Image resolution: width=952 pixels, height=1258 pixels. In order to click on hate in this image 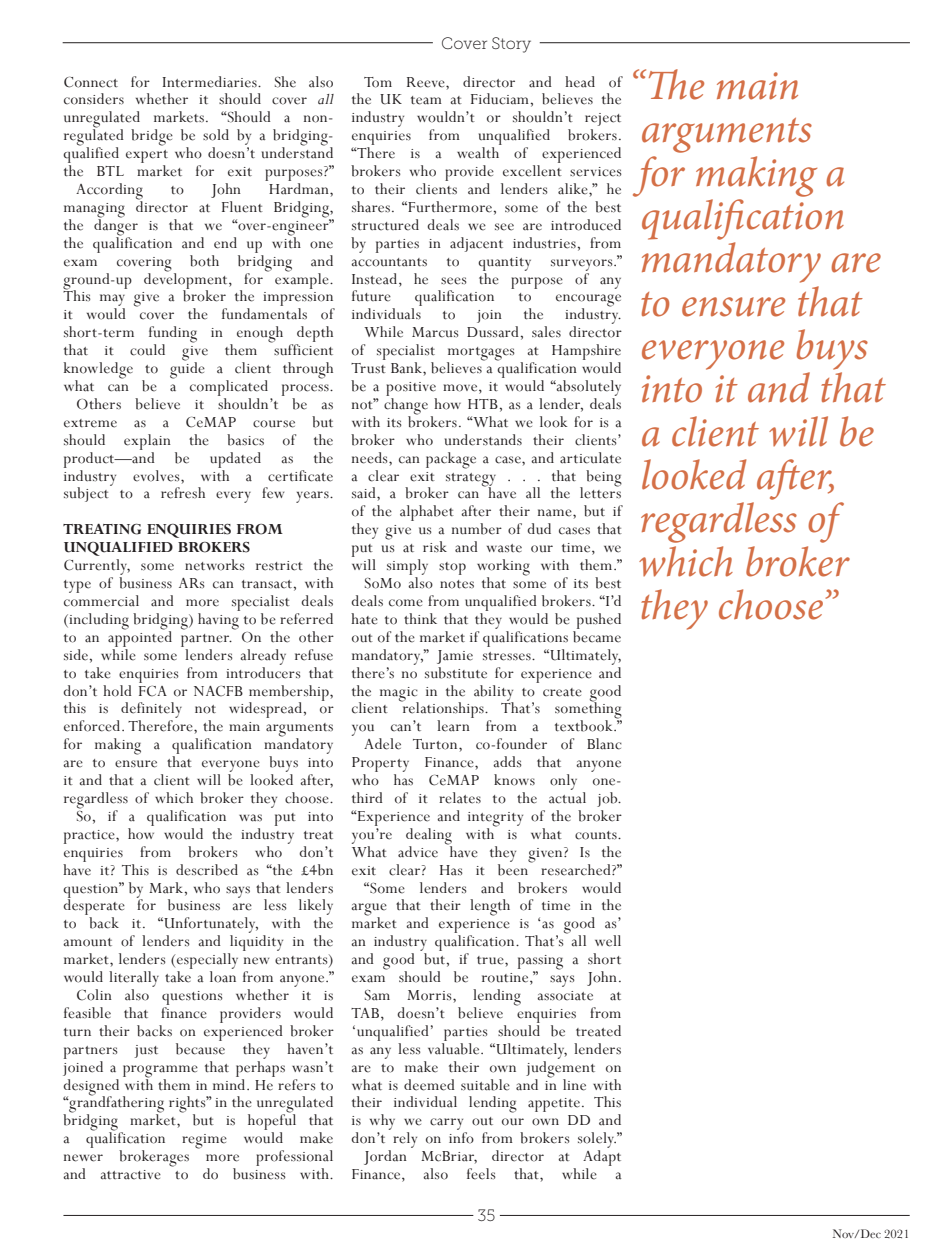, I will do `click(364, 619)`.
